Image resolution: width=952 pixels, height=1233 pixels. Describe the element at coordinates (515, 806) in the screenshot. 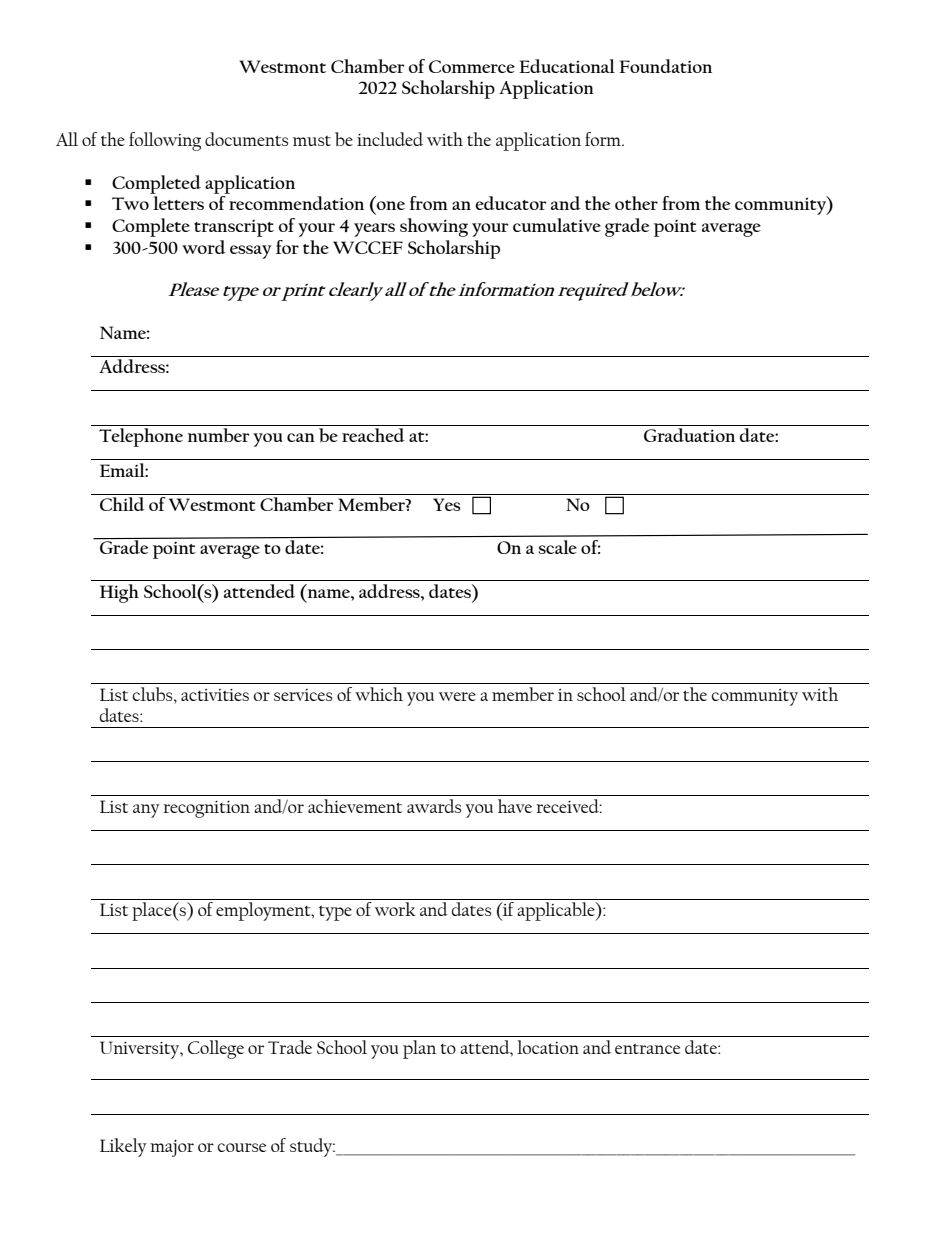

I see `have` at that location.
